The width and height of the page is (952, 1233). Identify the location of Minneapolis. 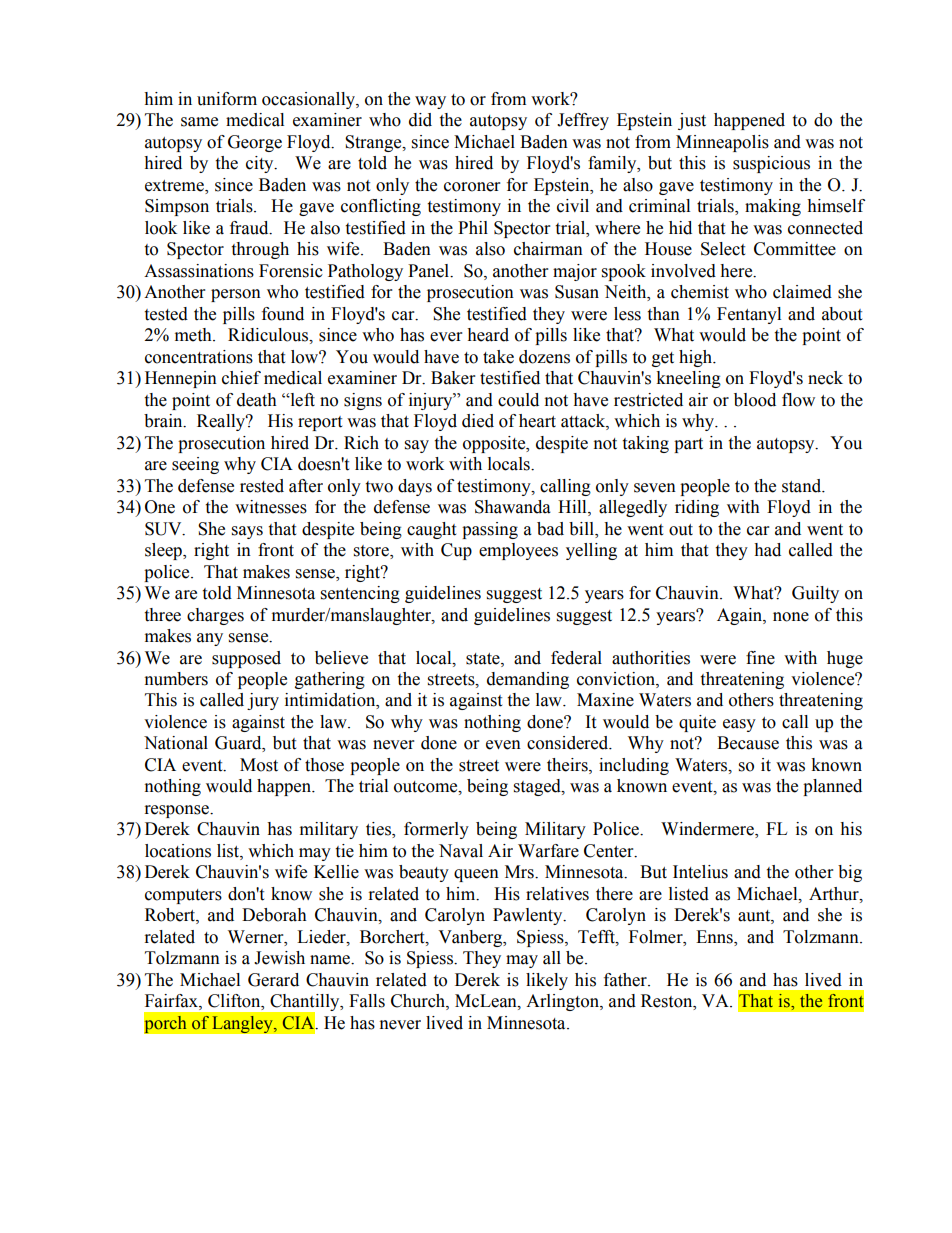
(722, 143).
